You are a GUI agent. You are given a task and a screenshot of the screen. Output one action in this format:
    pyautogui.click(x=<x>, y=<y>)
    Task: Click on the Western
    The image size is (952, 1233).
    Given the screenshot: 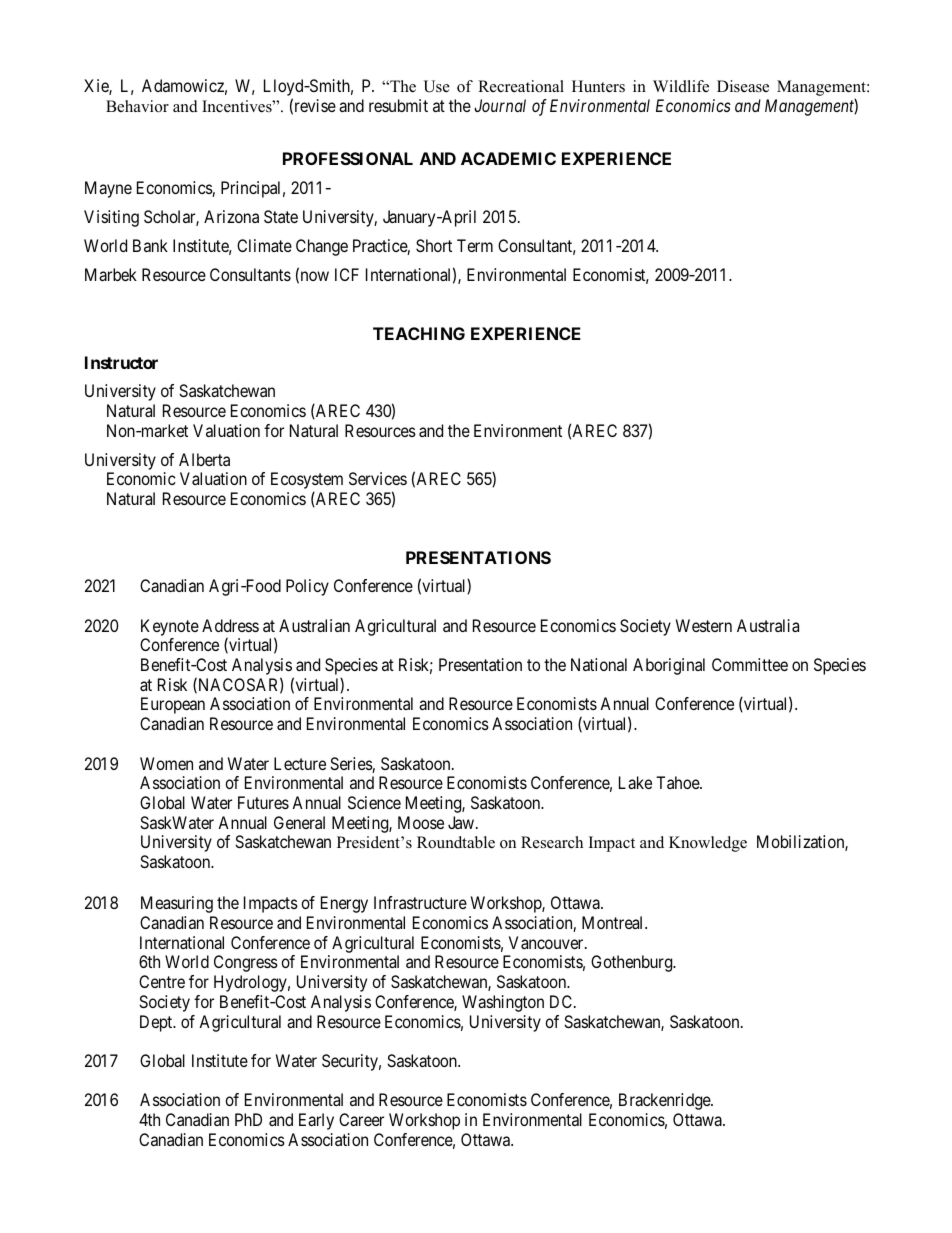 What is the action you would take?
    pyautogui.click(x=704, y=625)
